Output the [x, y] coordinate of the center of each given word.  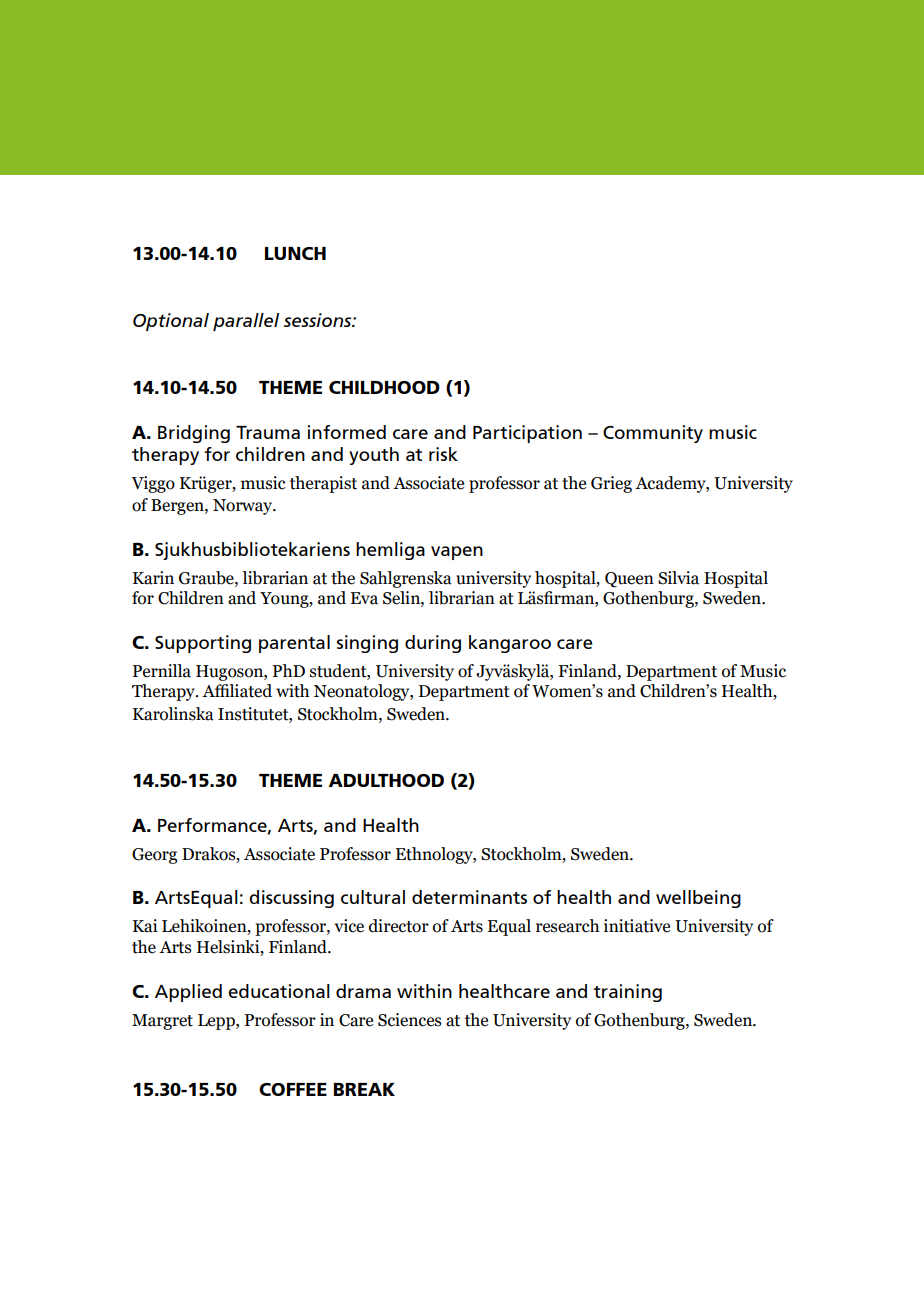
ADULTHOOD [386, 780]
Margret [162, 1022]
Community [653, 434]
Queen [629, 580]
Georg [154, 856]
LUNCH [295, 253]
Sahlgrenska [406, 579]
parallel [246, 322]
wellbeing [698, 899]
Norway [244, 507]
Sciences [409, 1020]
